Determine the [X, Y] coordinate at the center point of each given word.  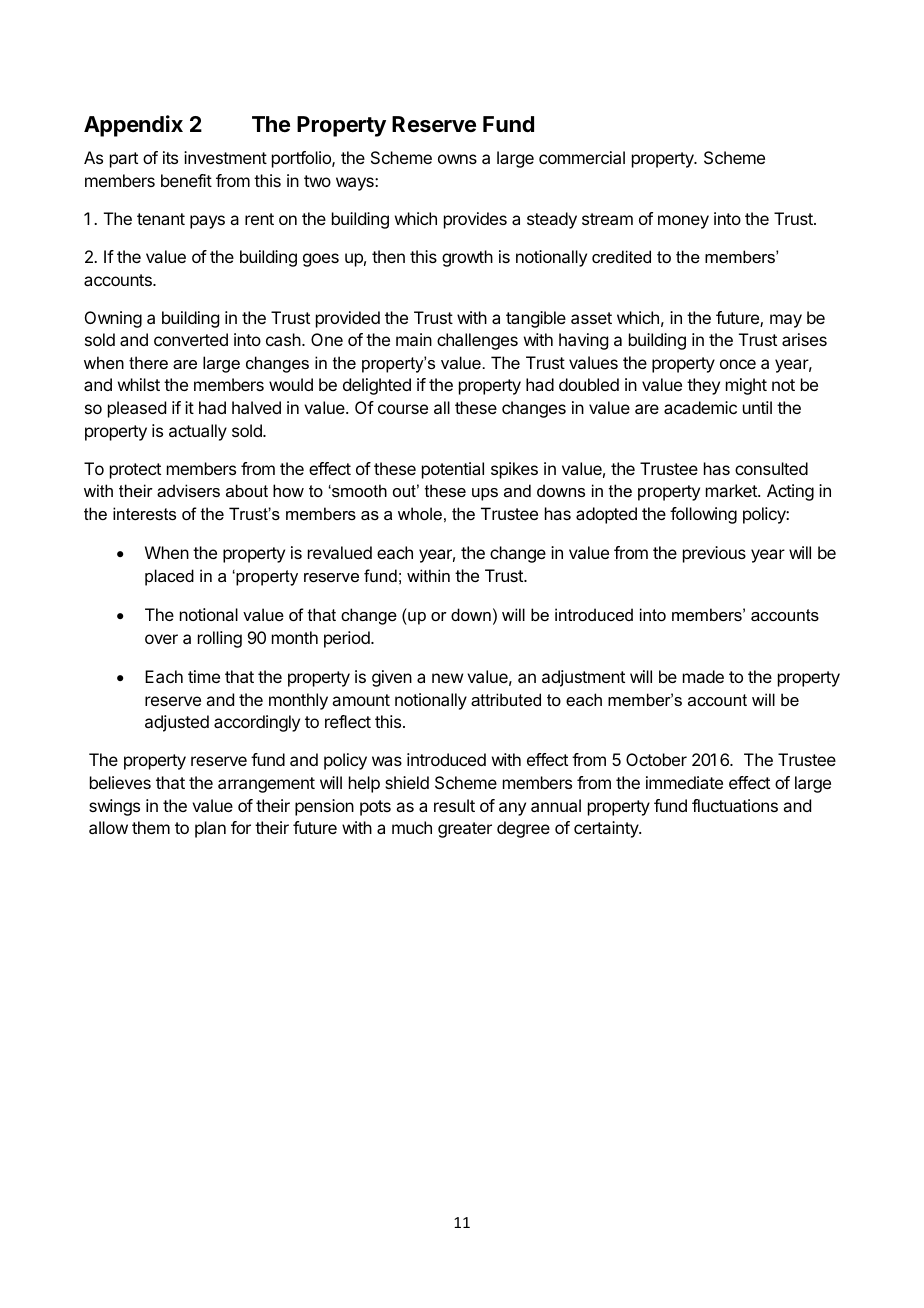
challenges [477, 341]
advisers [188, 490]
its [170, 157]
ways [356, 184]
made [703, 676]
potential [453, 470]
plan [210, 829]
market [732, 490]
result [454, 805]
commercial [582, 157]
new [447, 678]
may [786, 321]
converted [191, 339]
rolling [220, 639]
